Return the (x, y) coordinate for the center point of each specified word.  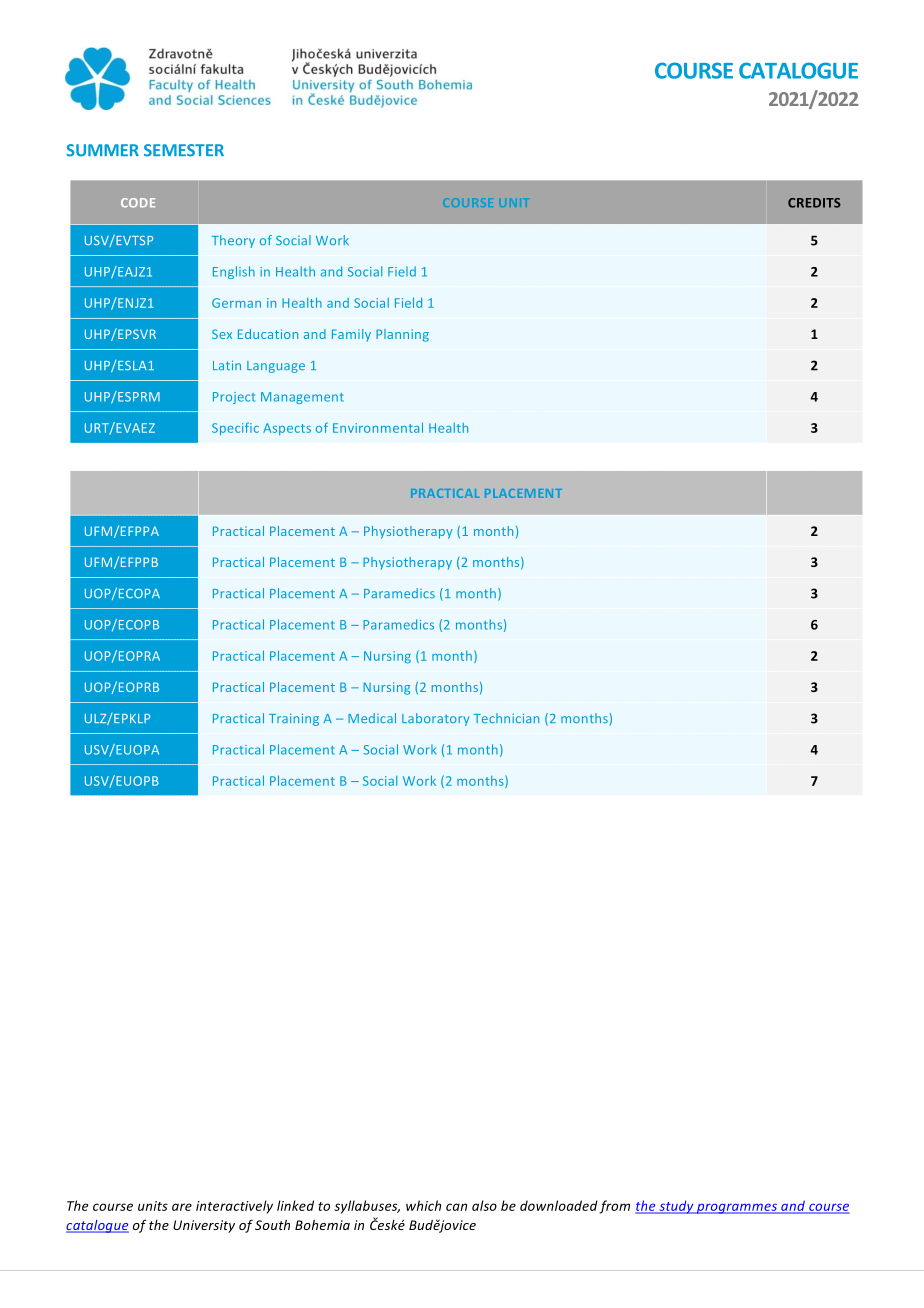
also (484, 1205)
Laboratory (435, 719)
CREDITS (814, 203)
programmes (737, 1208)
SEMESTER (184, 150)
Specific (235, 429)
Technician (506, 718)
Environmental (378, 427)
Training (294, 719)
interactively (234, 1207)
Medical (372, 718)
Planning (402, 335)
